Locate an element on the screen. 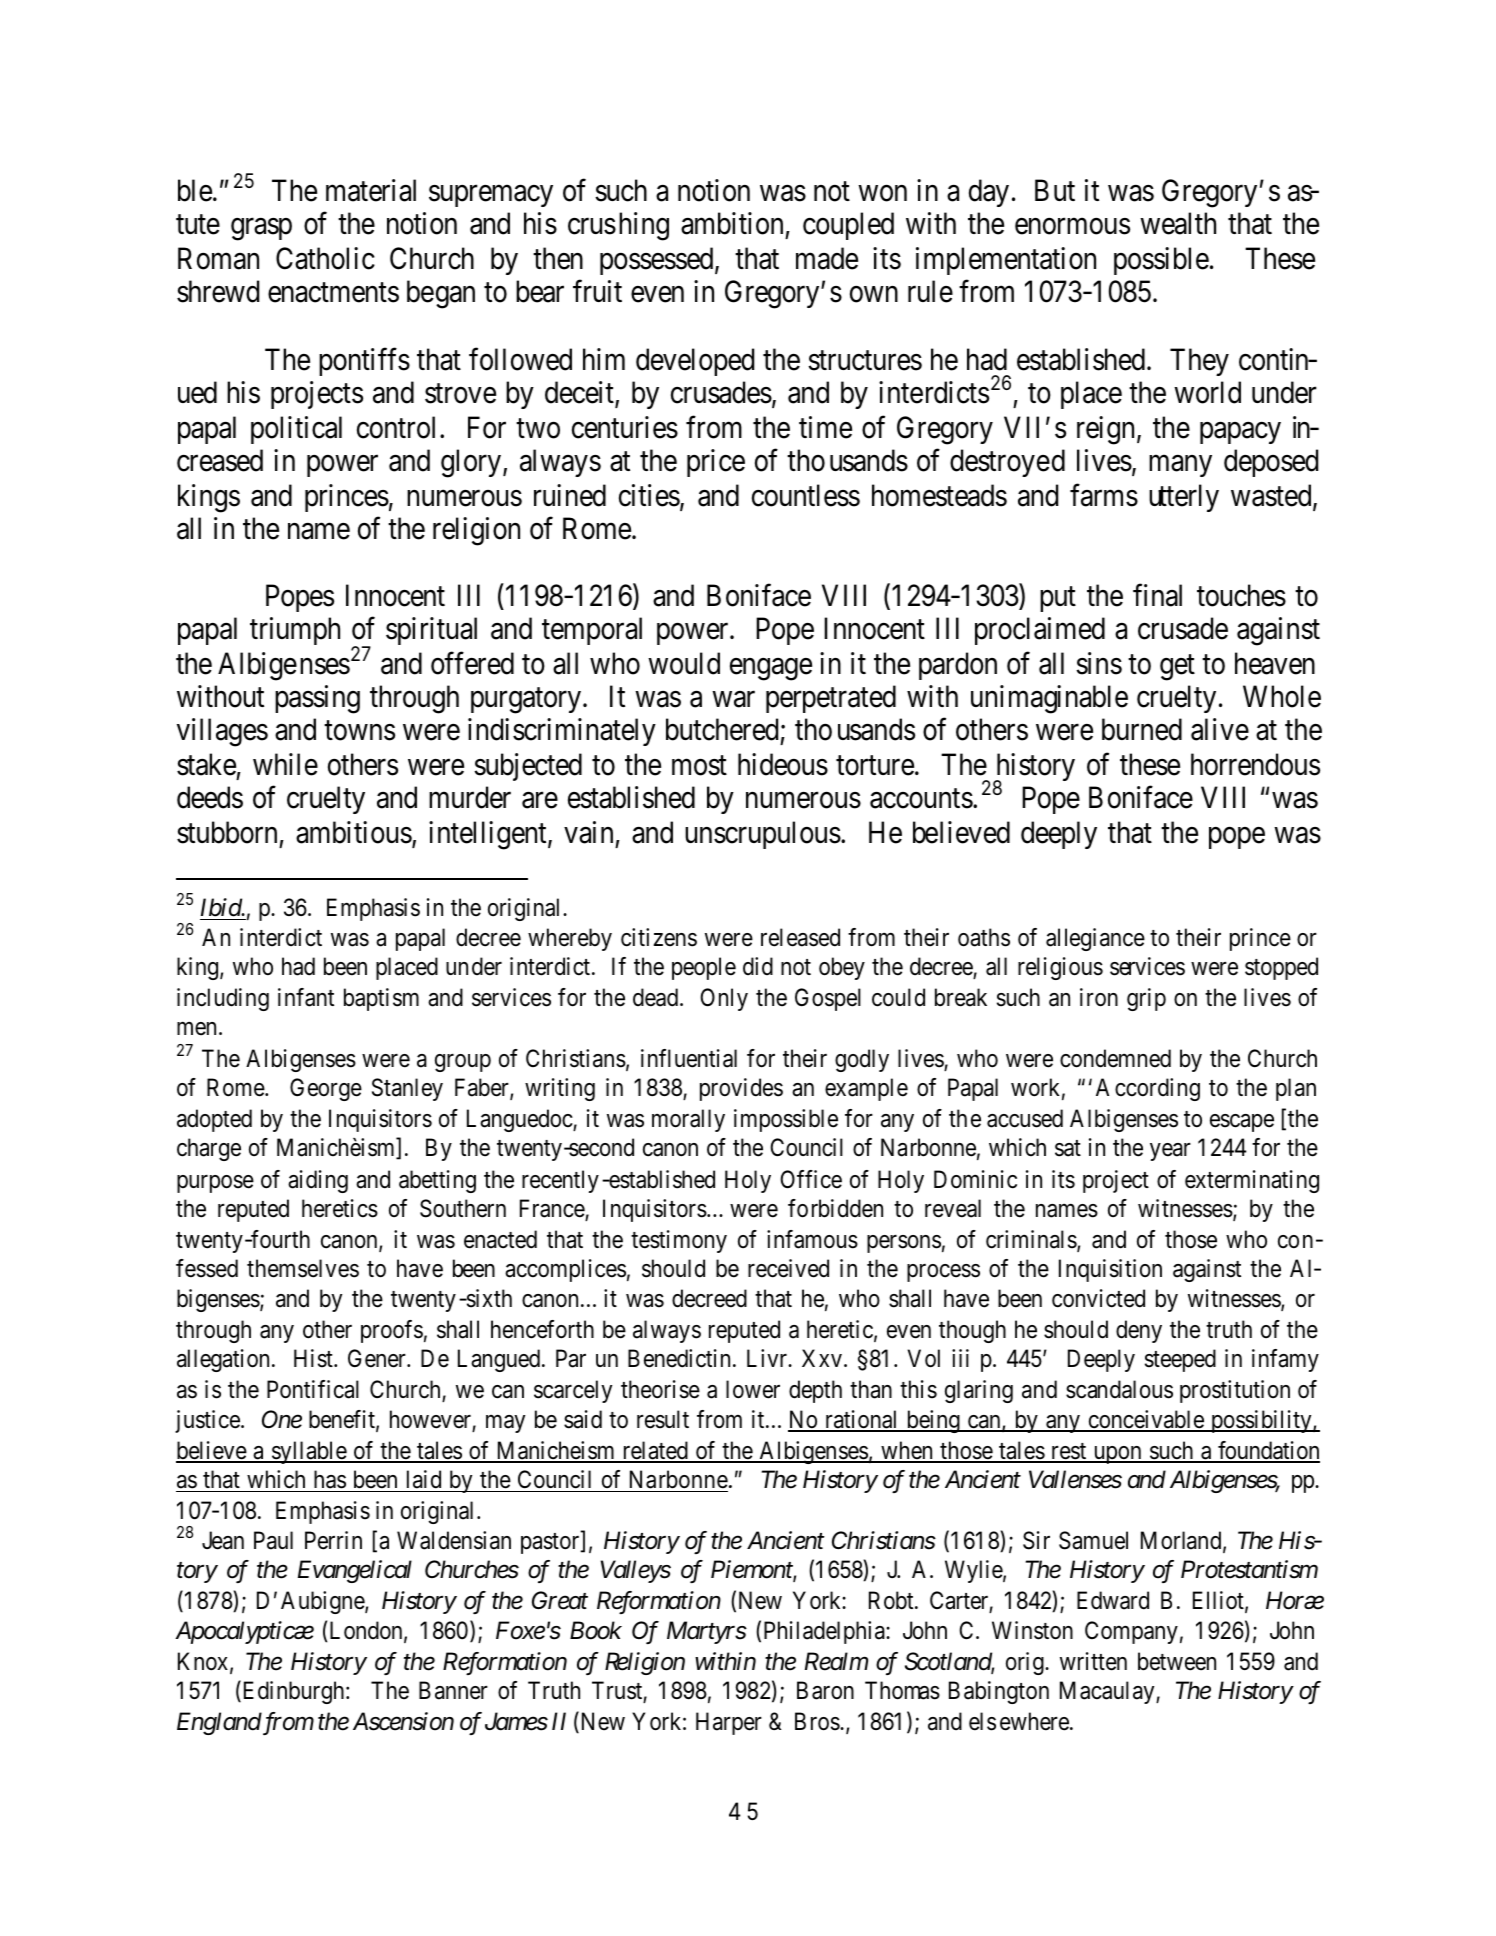  Ascension is located at coordinates (403, 1721).
